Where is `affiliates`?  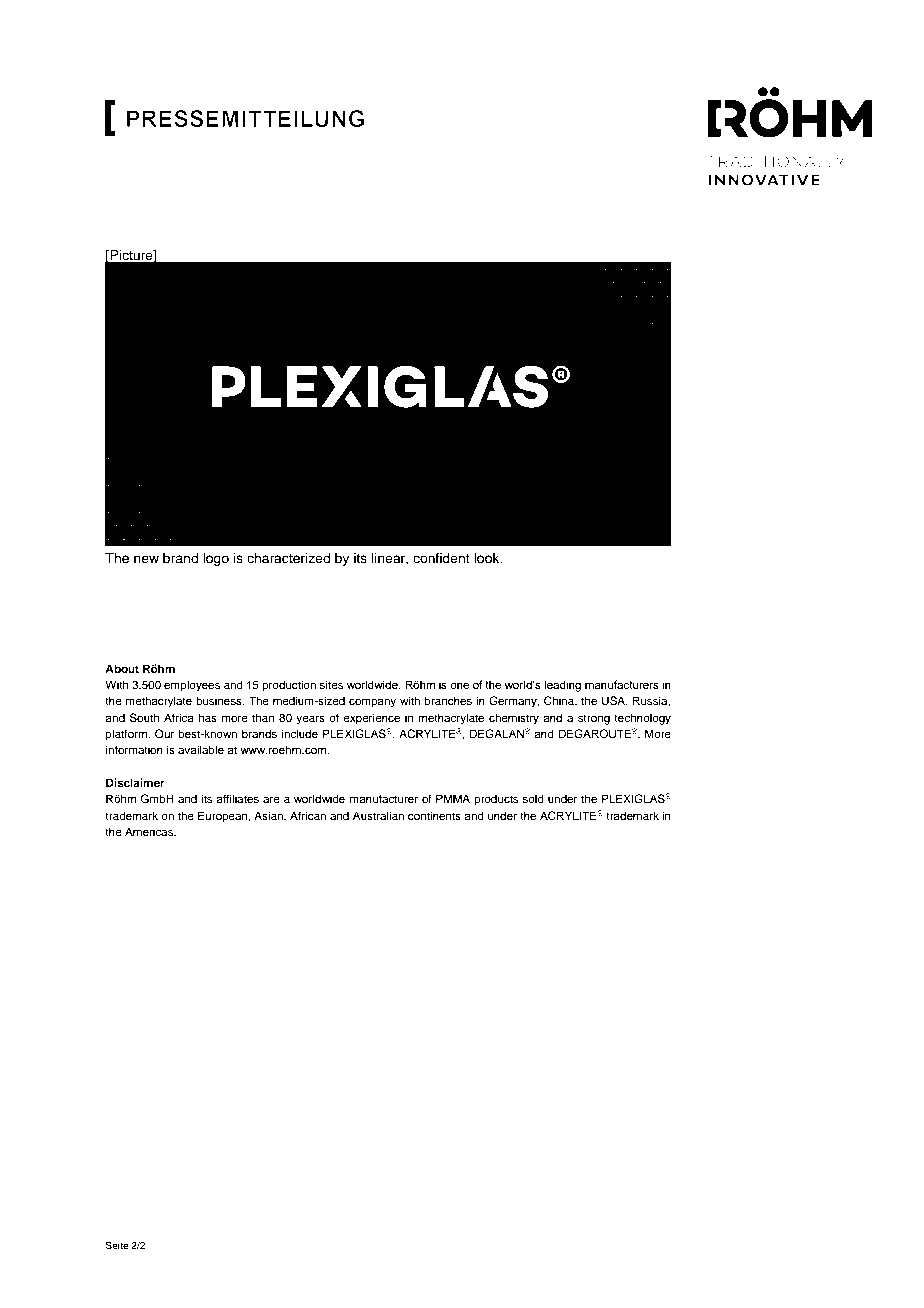 affiliates is located at coordinates (237, 798).
